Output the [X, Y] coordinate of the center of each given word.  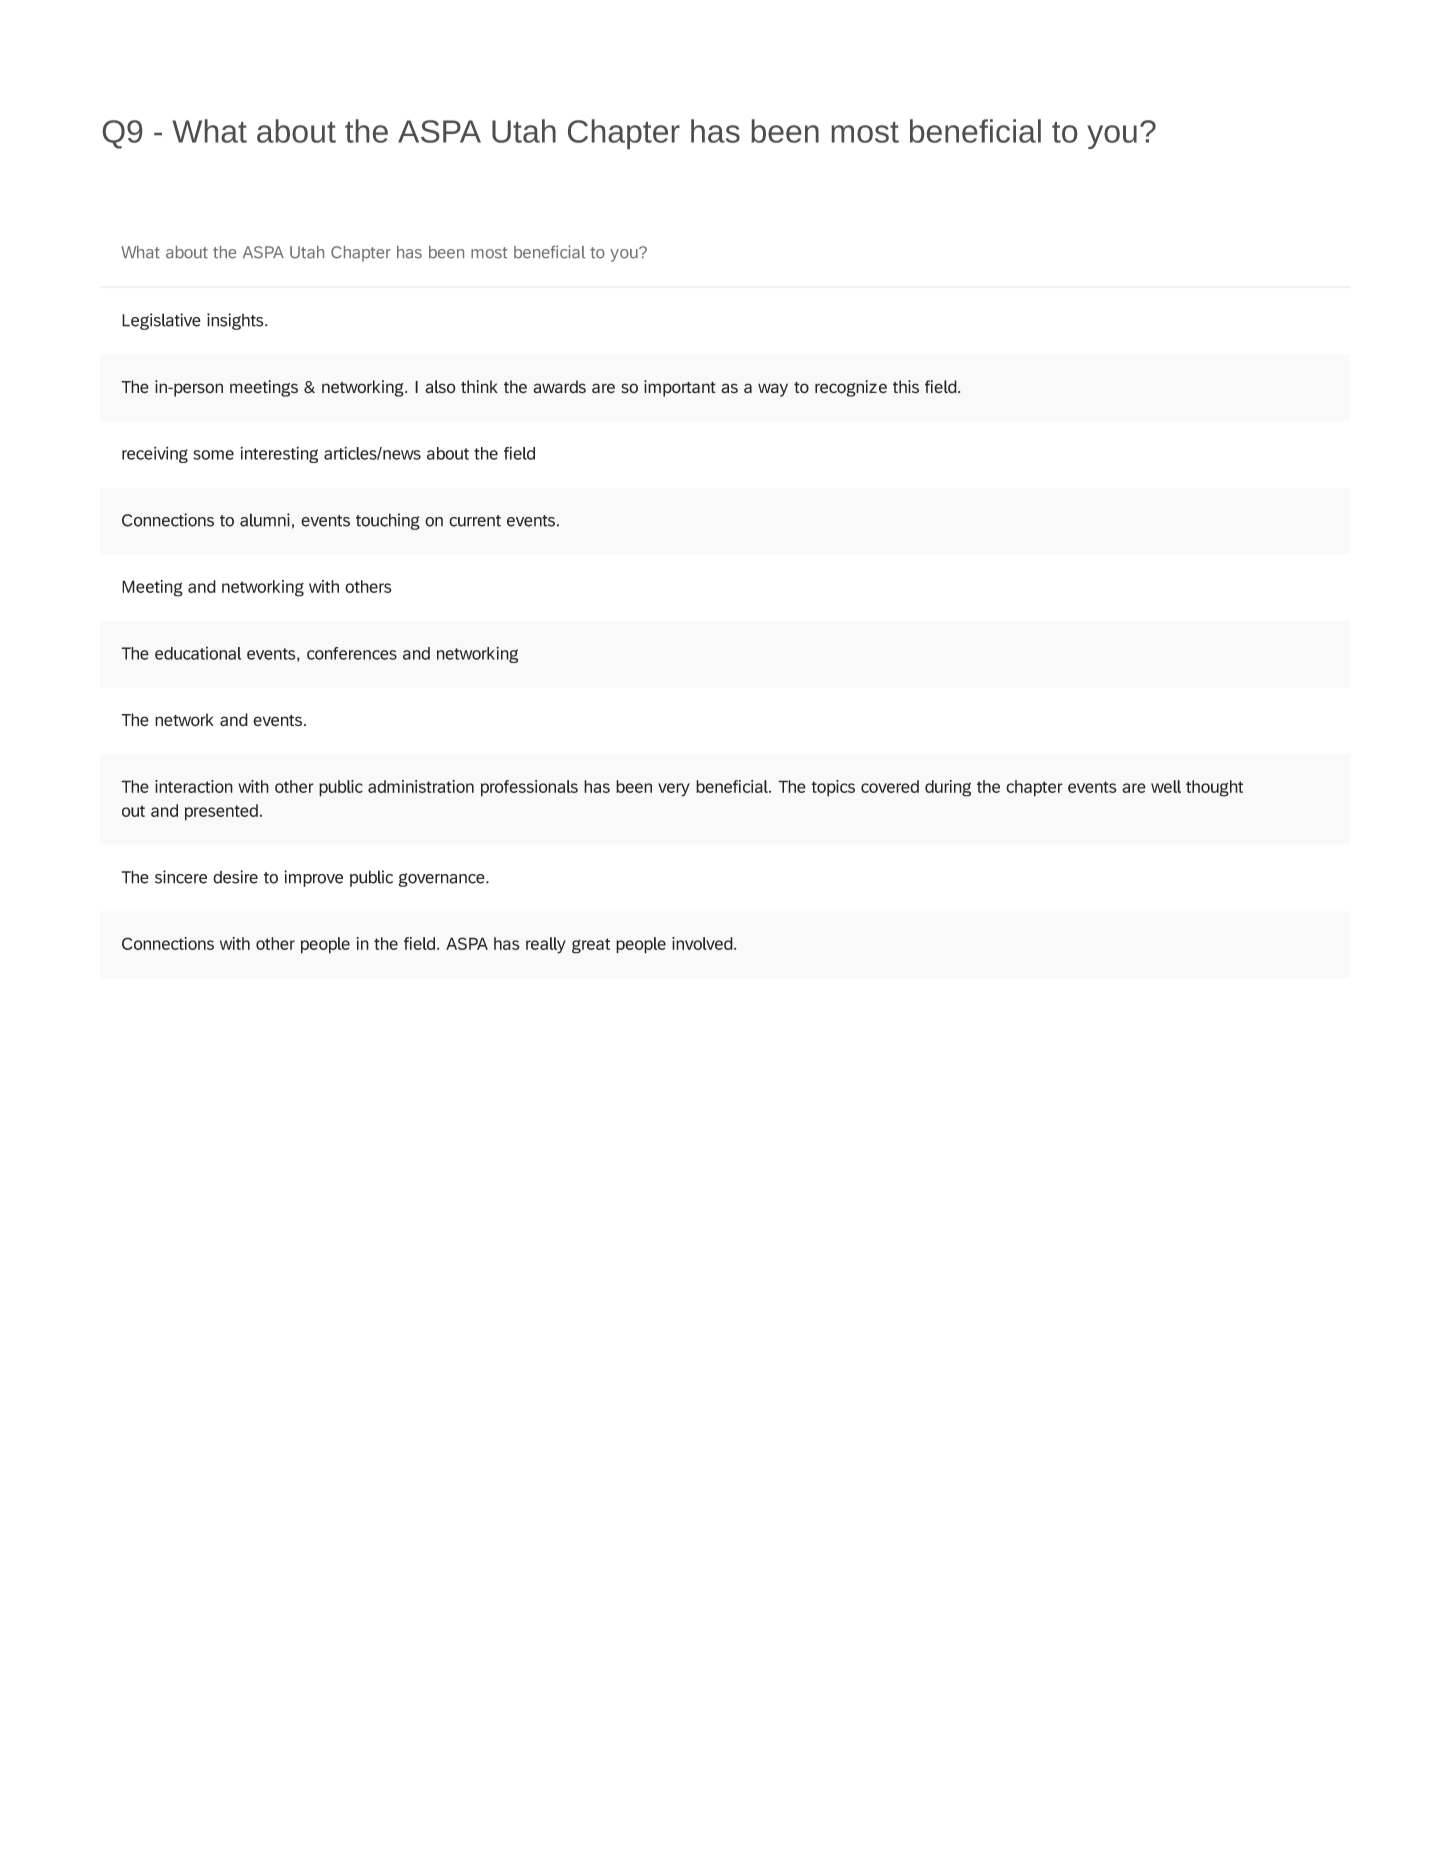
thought [1214, 788]
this [906, 387]
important [680, 388]
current [475, 521]
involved [703, 943]
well [1166, 786]
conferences [352, 653]
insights [236, 321]
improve [313, 878]
